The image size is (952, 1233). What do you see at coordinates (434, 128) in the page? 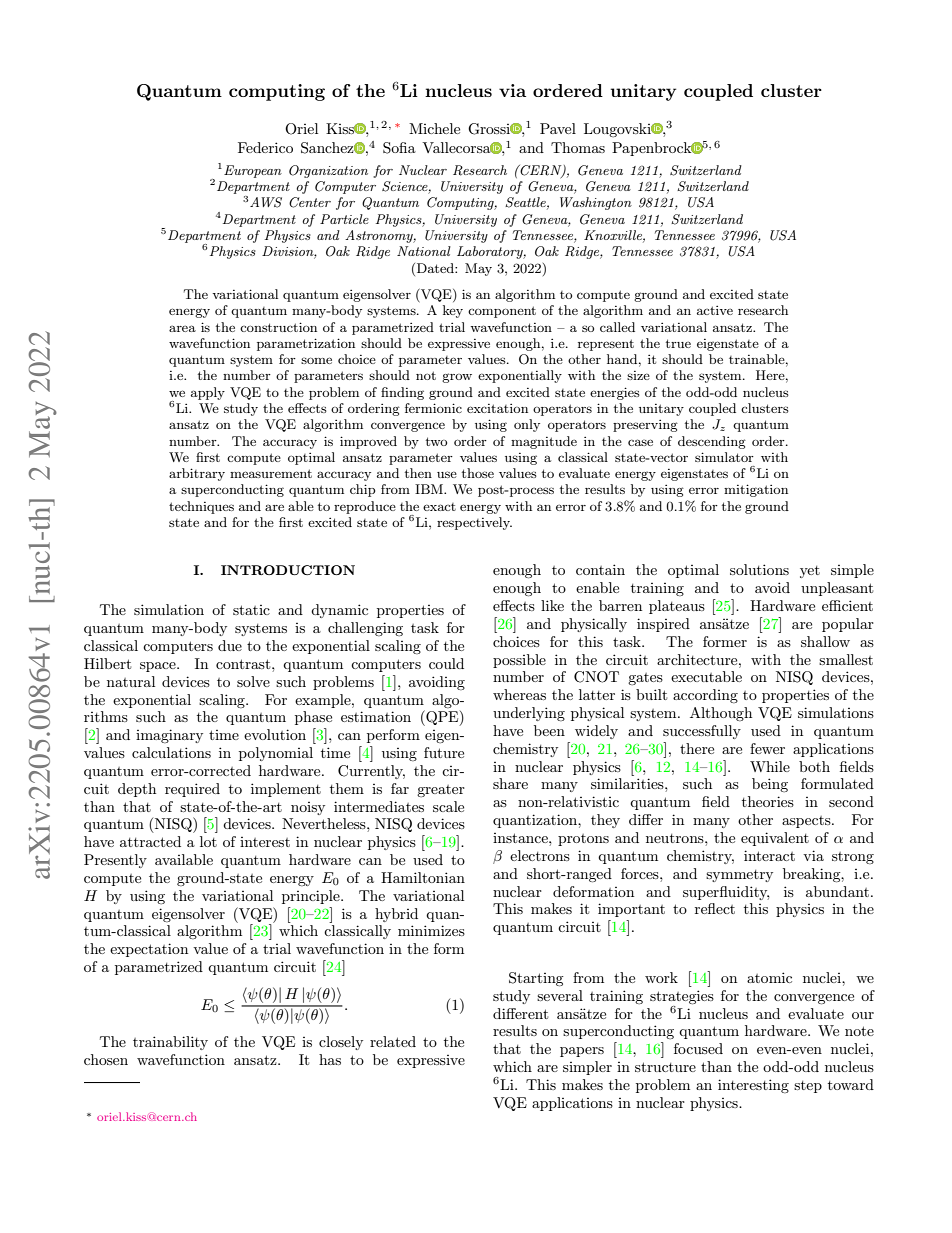
I see `Michele` at bounding box center [434, 128].
